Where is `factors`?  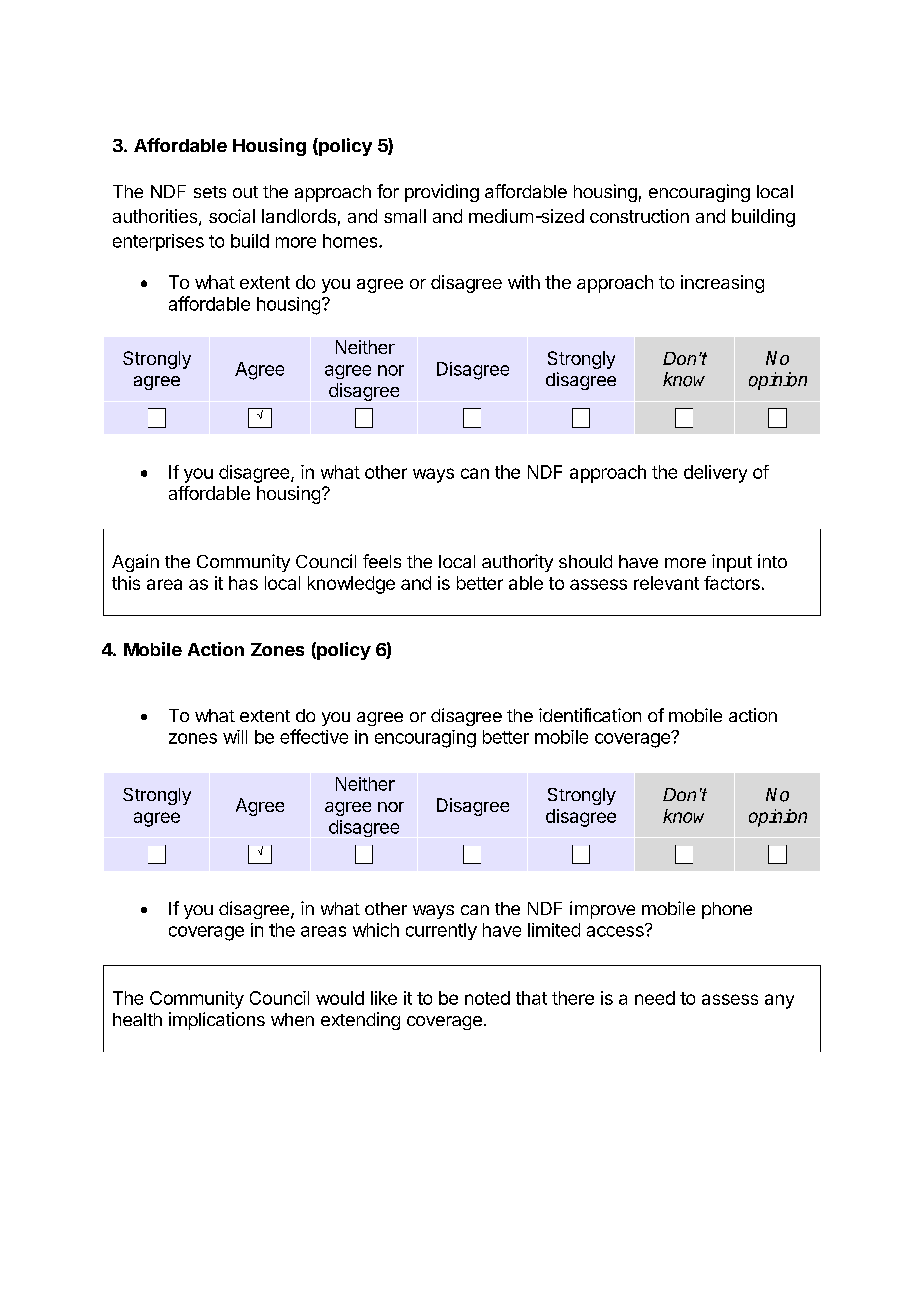
factors is located at coordinates (732, 583).
